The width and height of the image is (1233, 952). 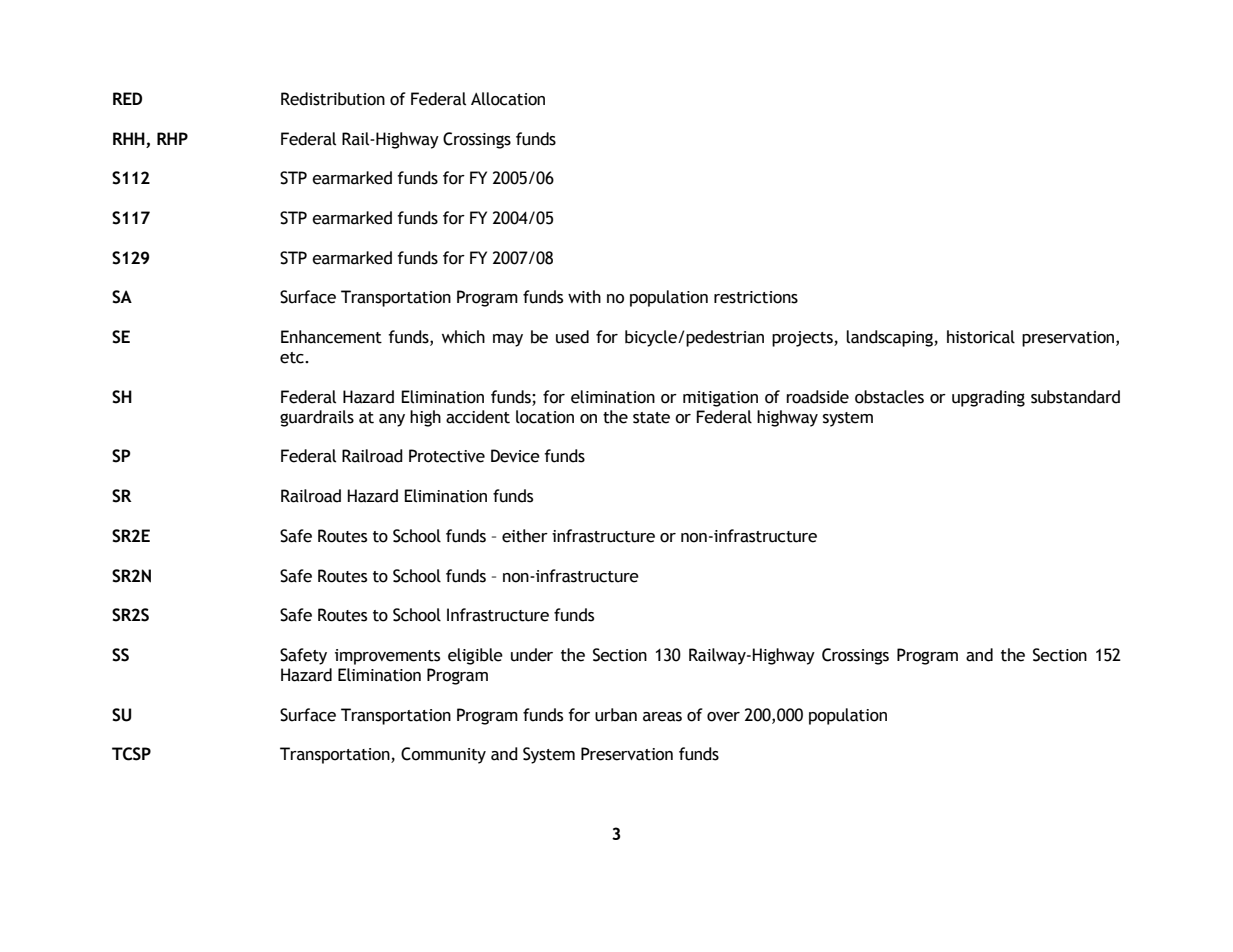 I want to click on upgrading, so click(x=988, y=398).
